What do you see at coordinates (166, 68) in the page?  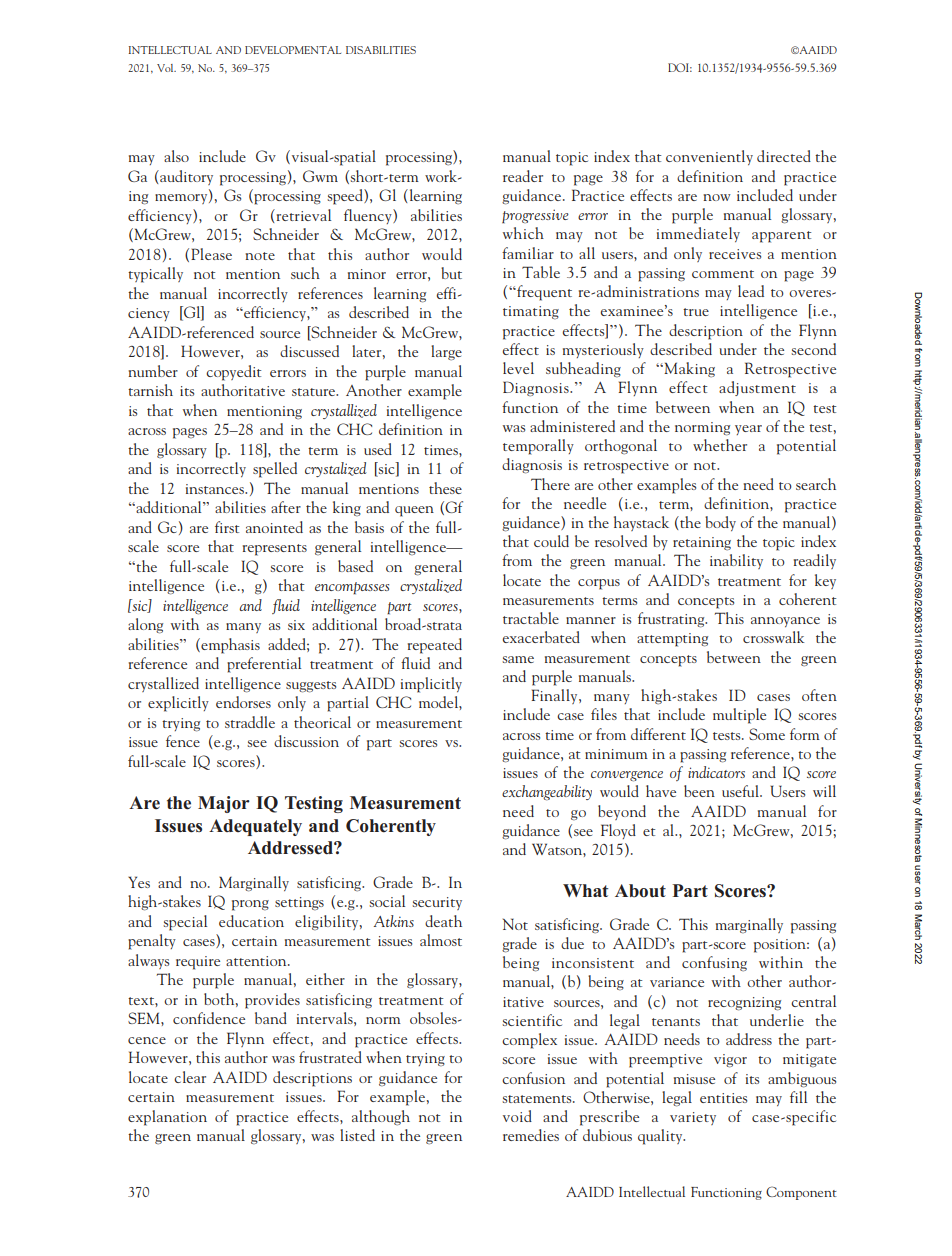 I see `Vol` at bounding box center [166, 68].
